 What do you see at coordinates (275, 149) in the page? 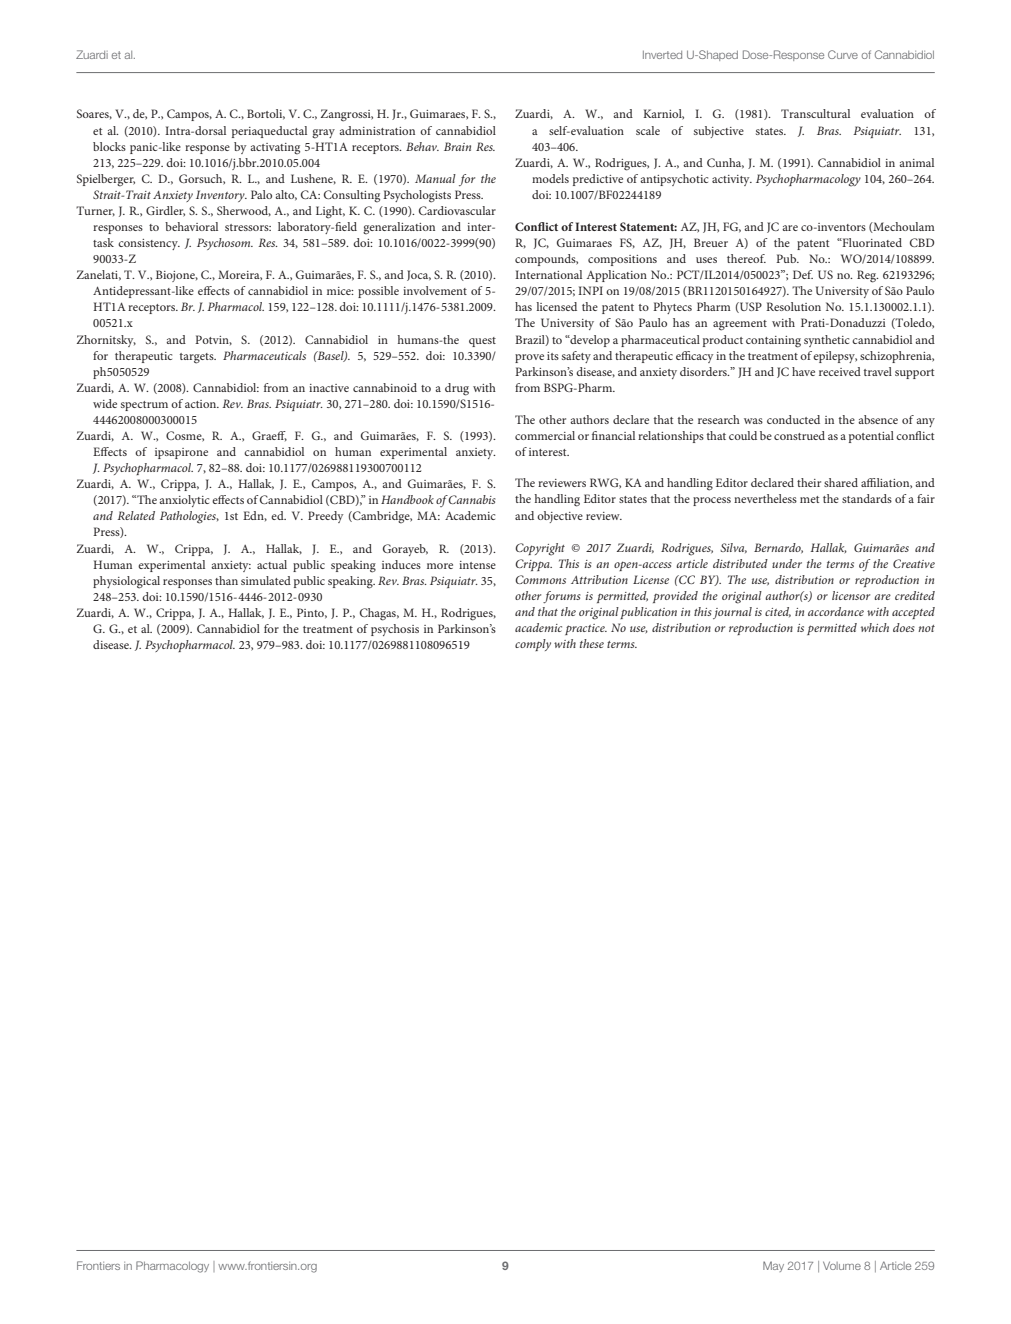
I see `activating` at bounding box center [275, 149].
